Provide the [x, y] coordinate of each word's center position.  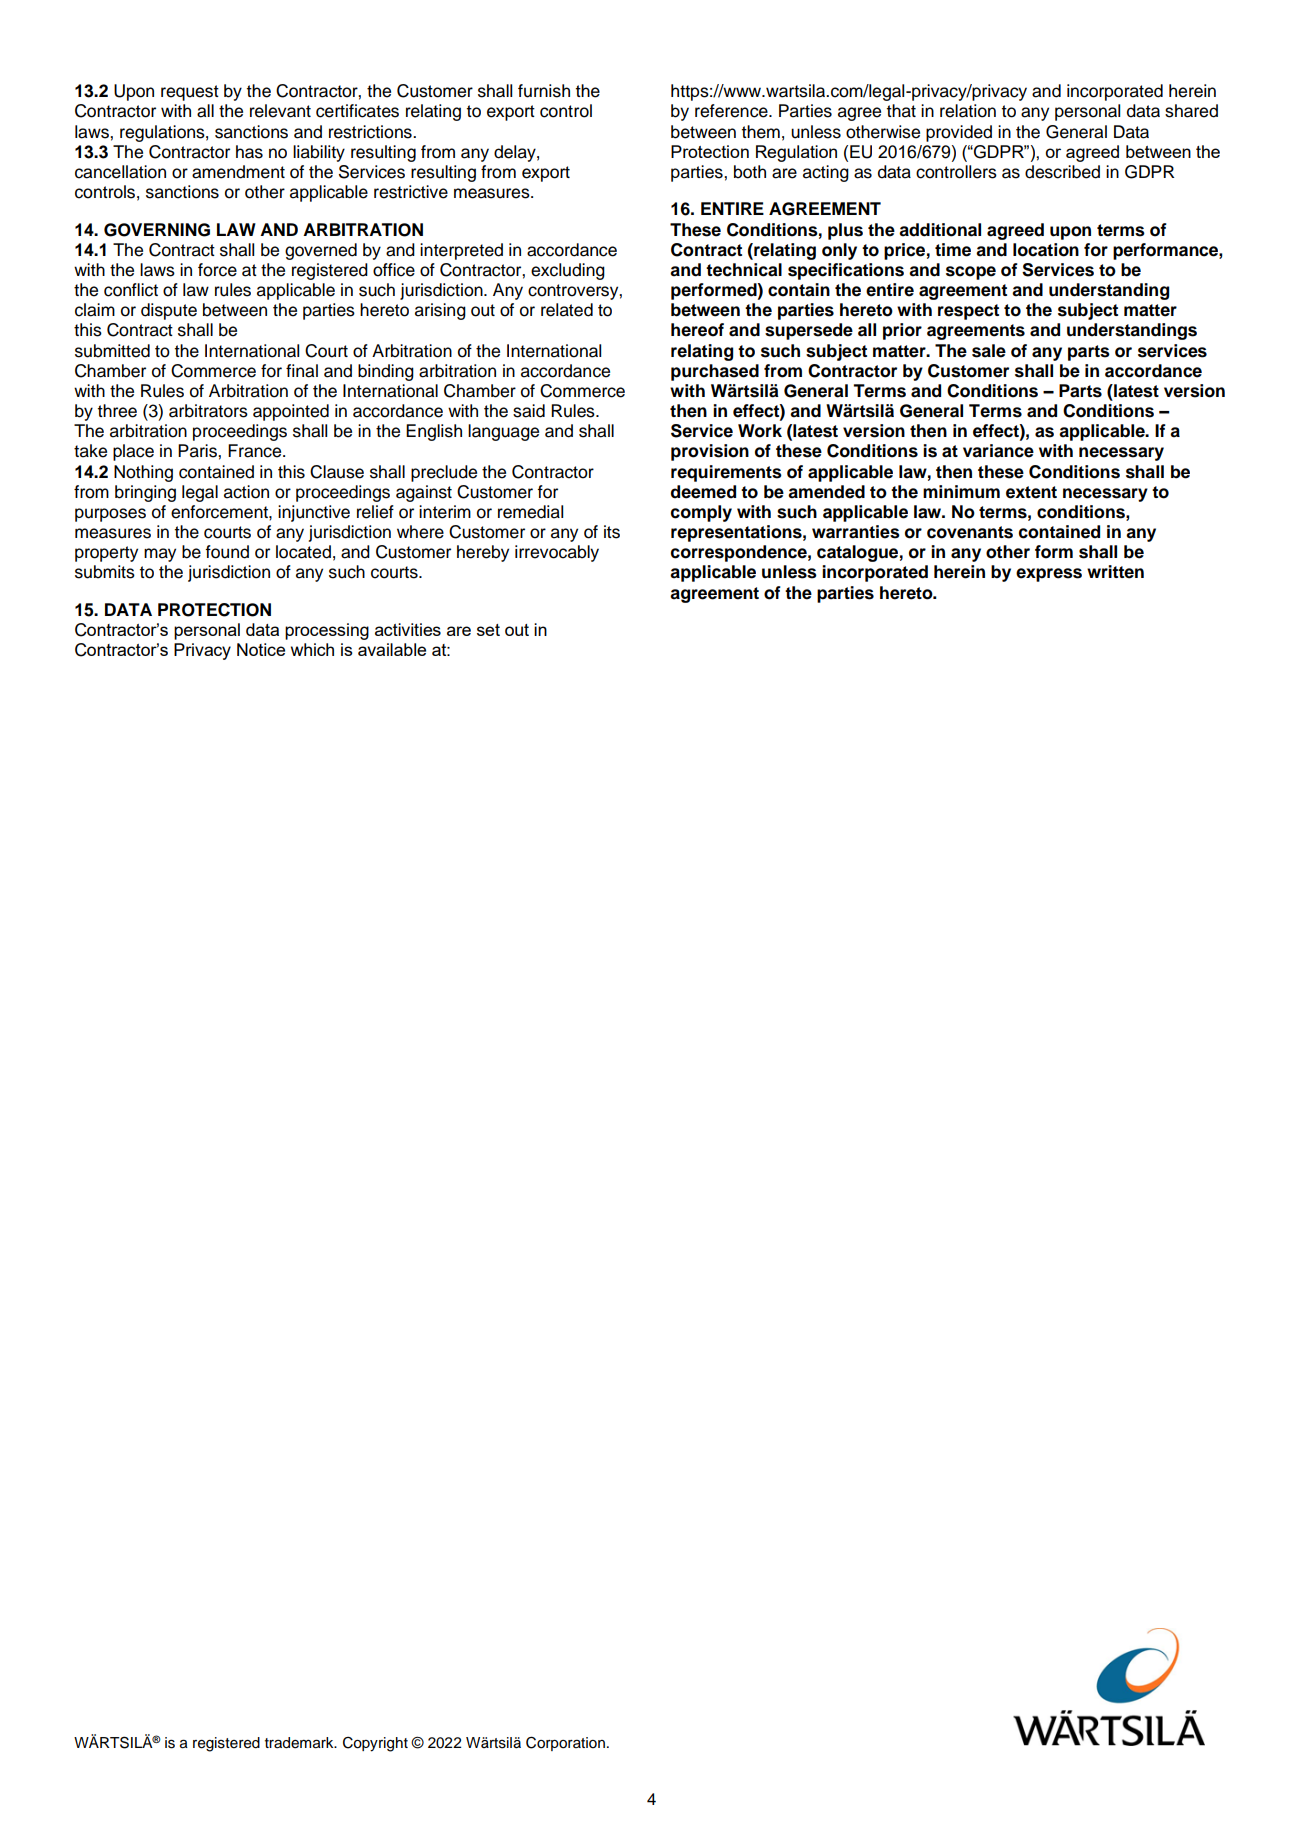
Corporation [565, 1743]
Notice [261, 649]
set [488, 630]
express [1049, 575]
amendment [238, 172]
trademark [300, 1743]
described [1062, 172]
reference [732, 111]
